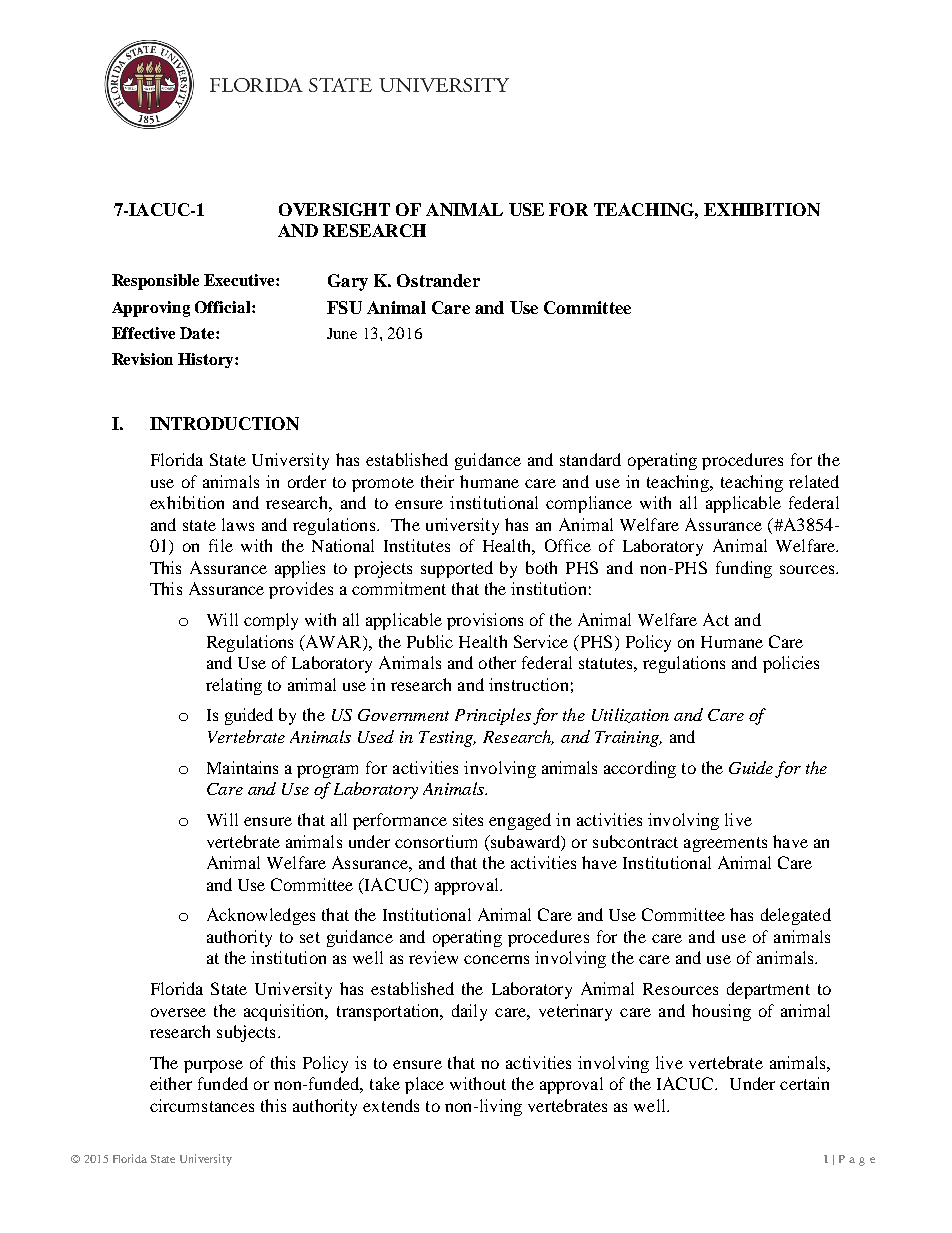  What do you see at coordinates (438, 280) in the screenshot?
I see `Ostrander` at bounding box center [438, 280].
